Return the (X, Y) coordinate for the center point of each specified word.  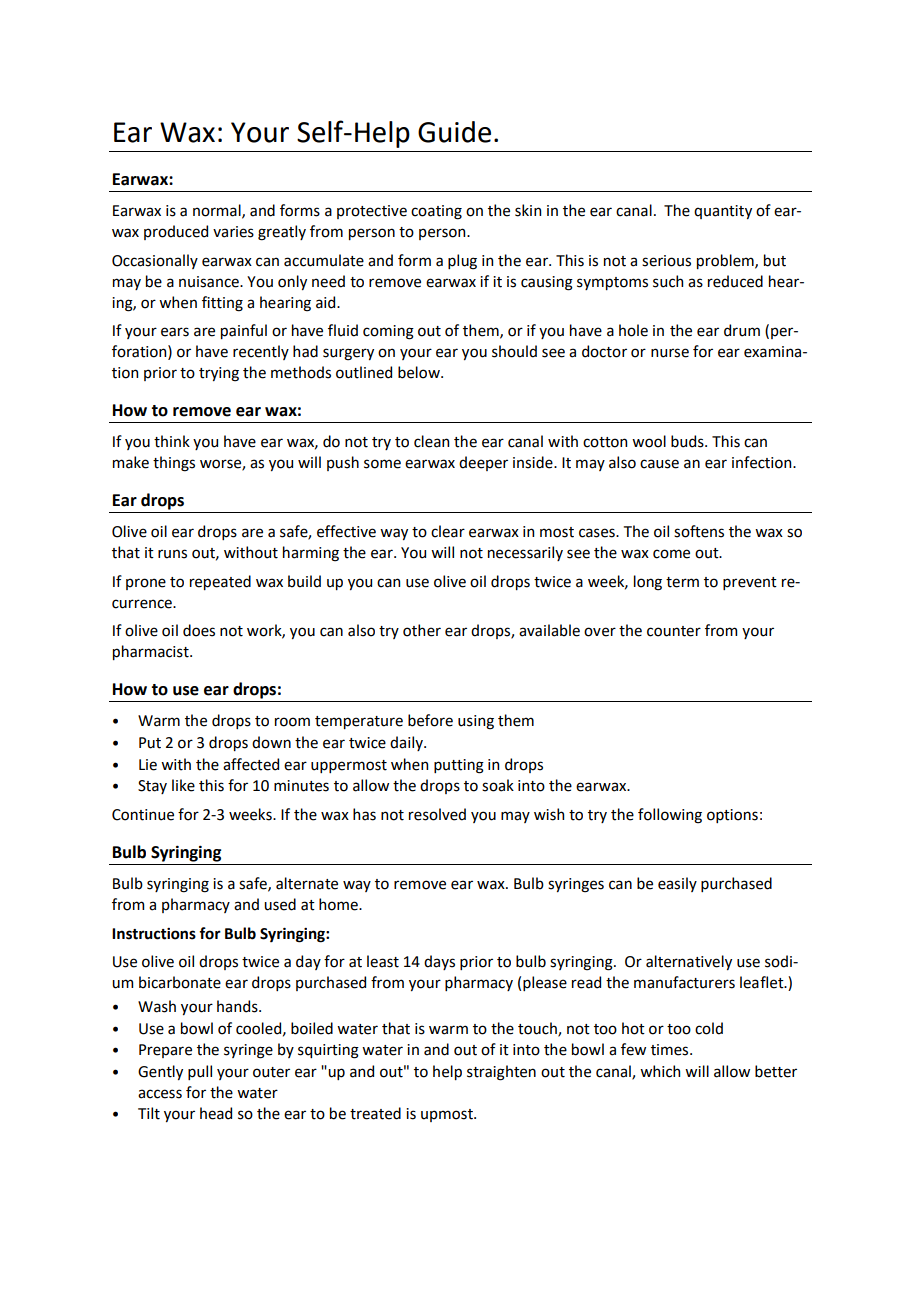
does (199, 630)
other (422, 630)
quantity (723, 212)
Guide (454, 132)
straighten (501, 1073)
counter (674, 631)
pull (200, 1072)
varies (233, 232)
